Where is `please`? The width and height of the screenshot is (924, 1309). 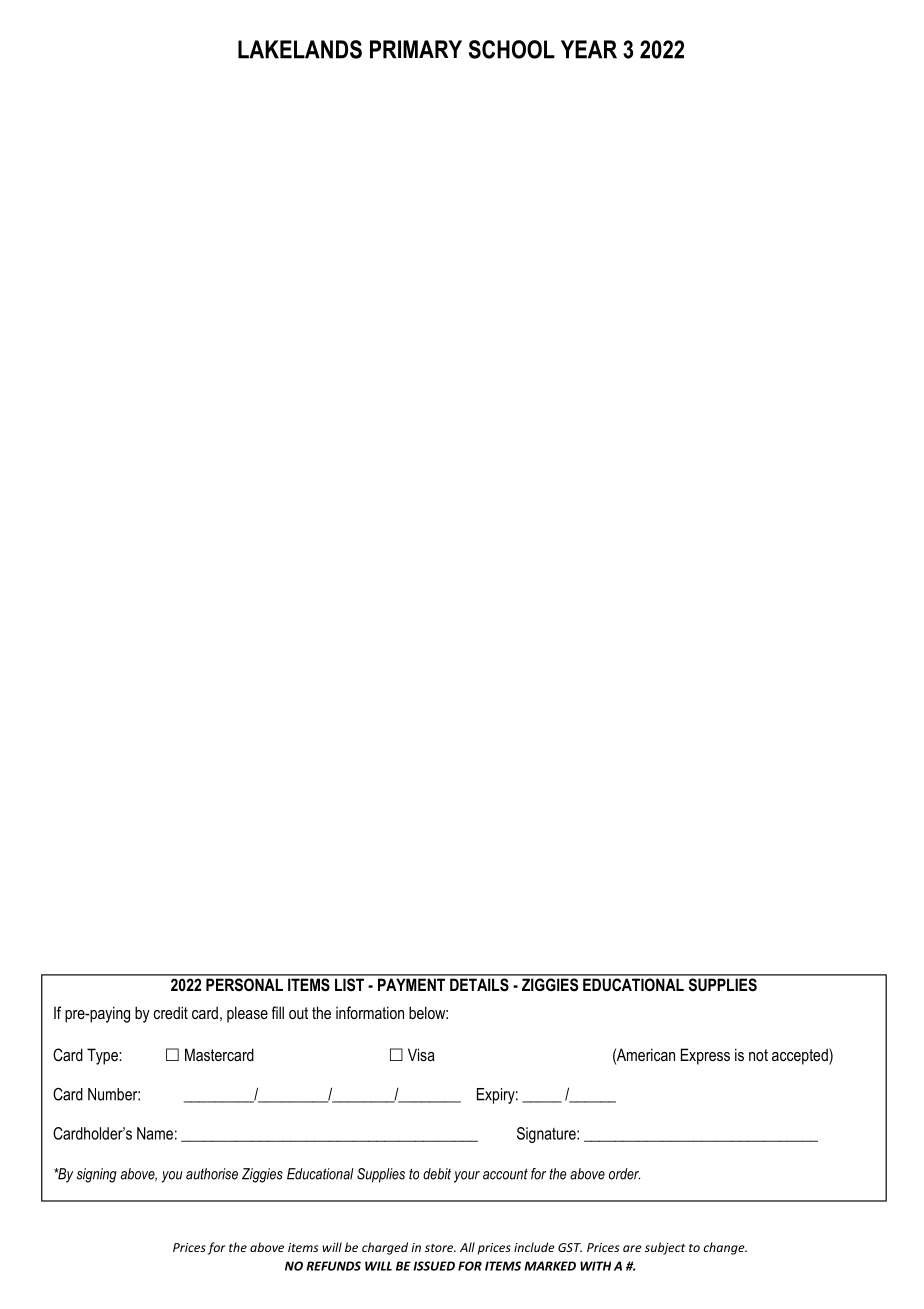 please is located at coordinates (247, 1014).
